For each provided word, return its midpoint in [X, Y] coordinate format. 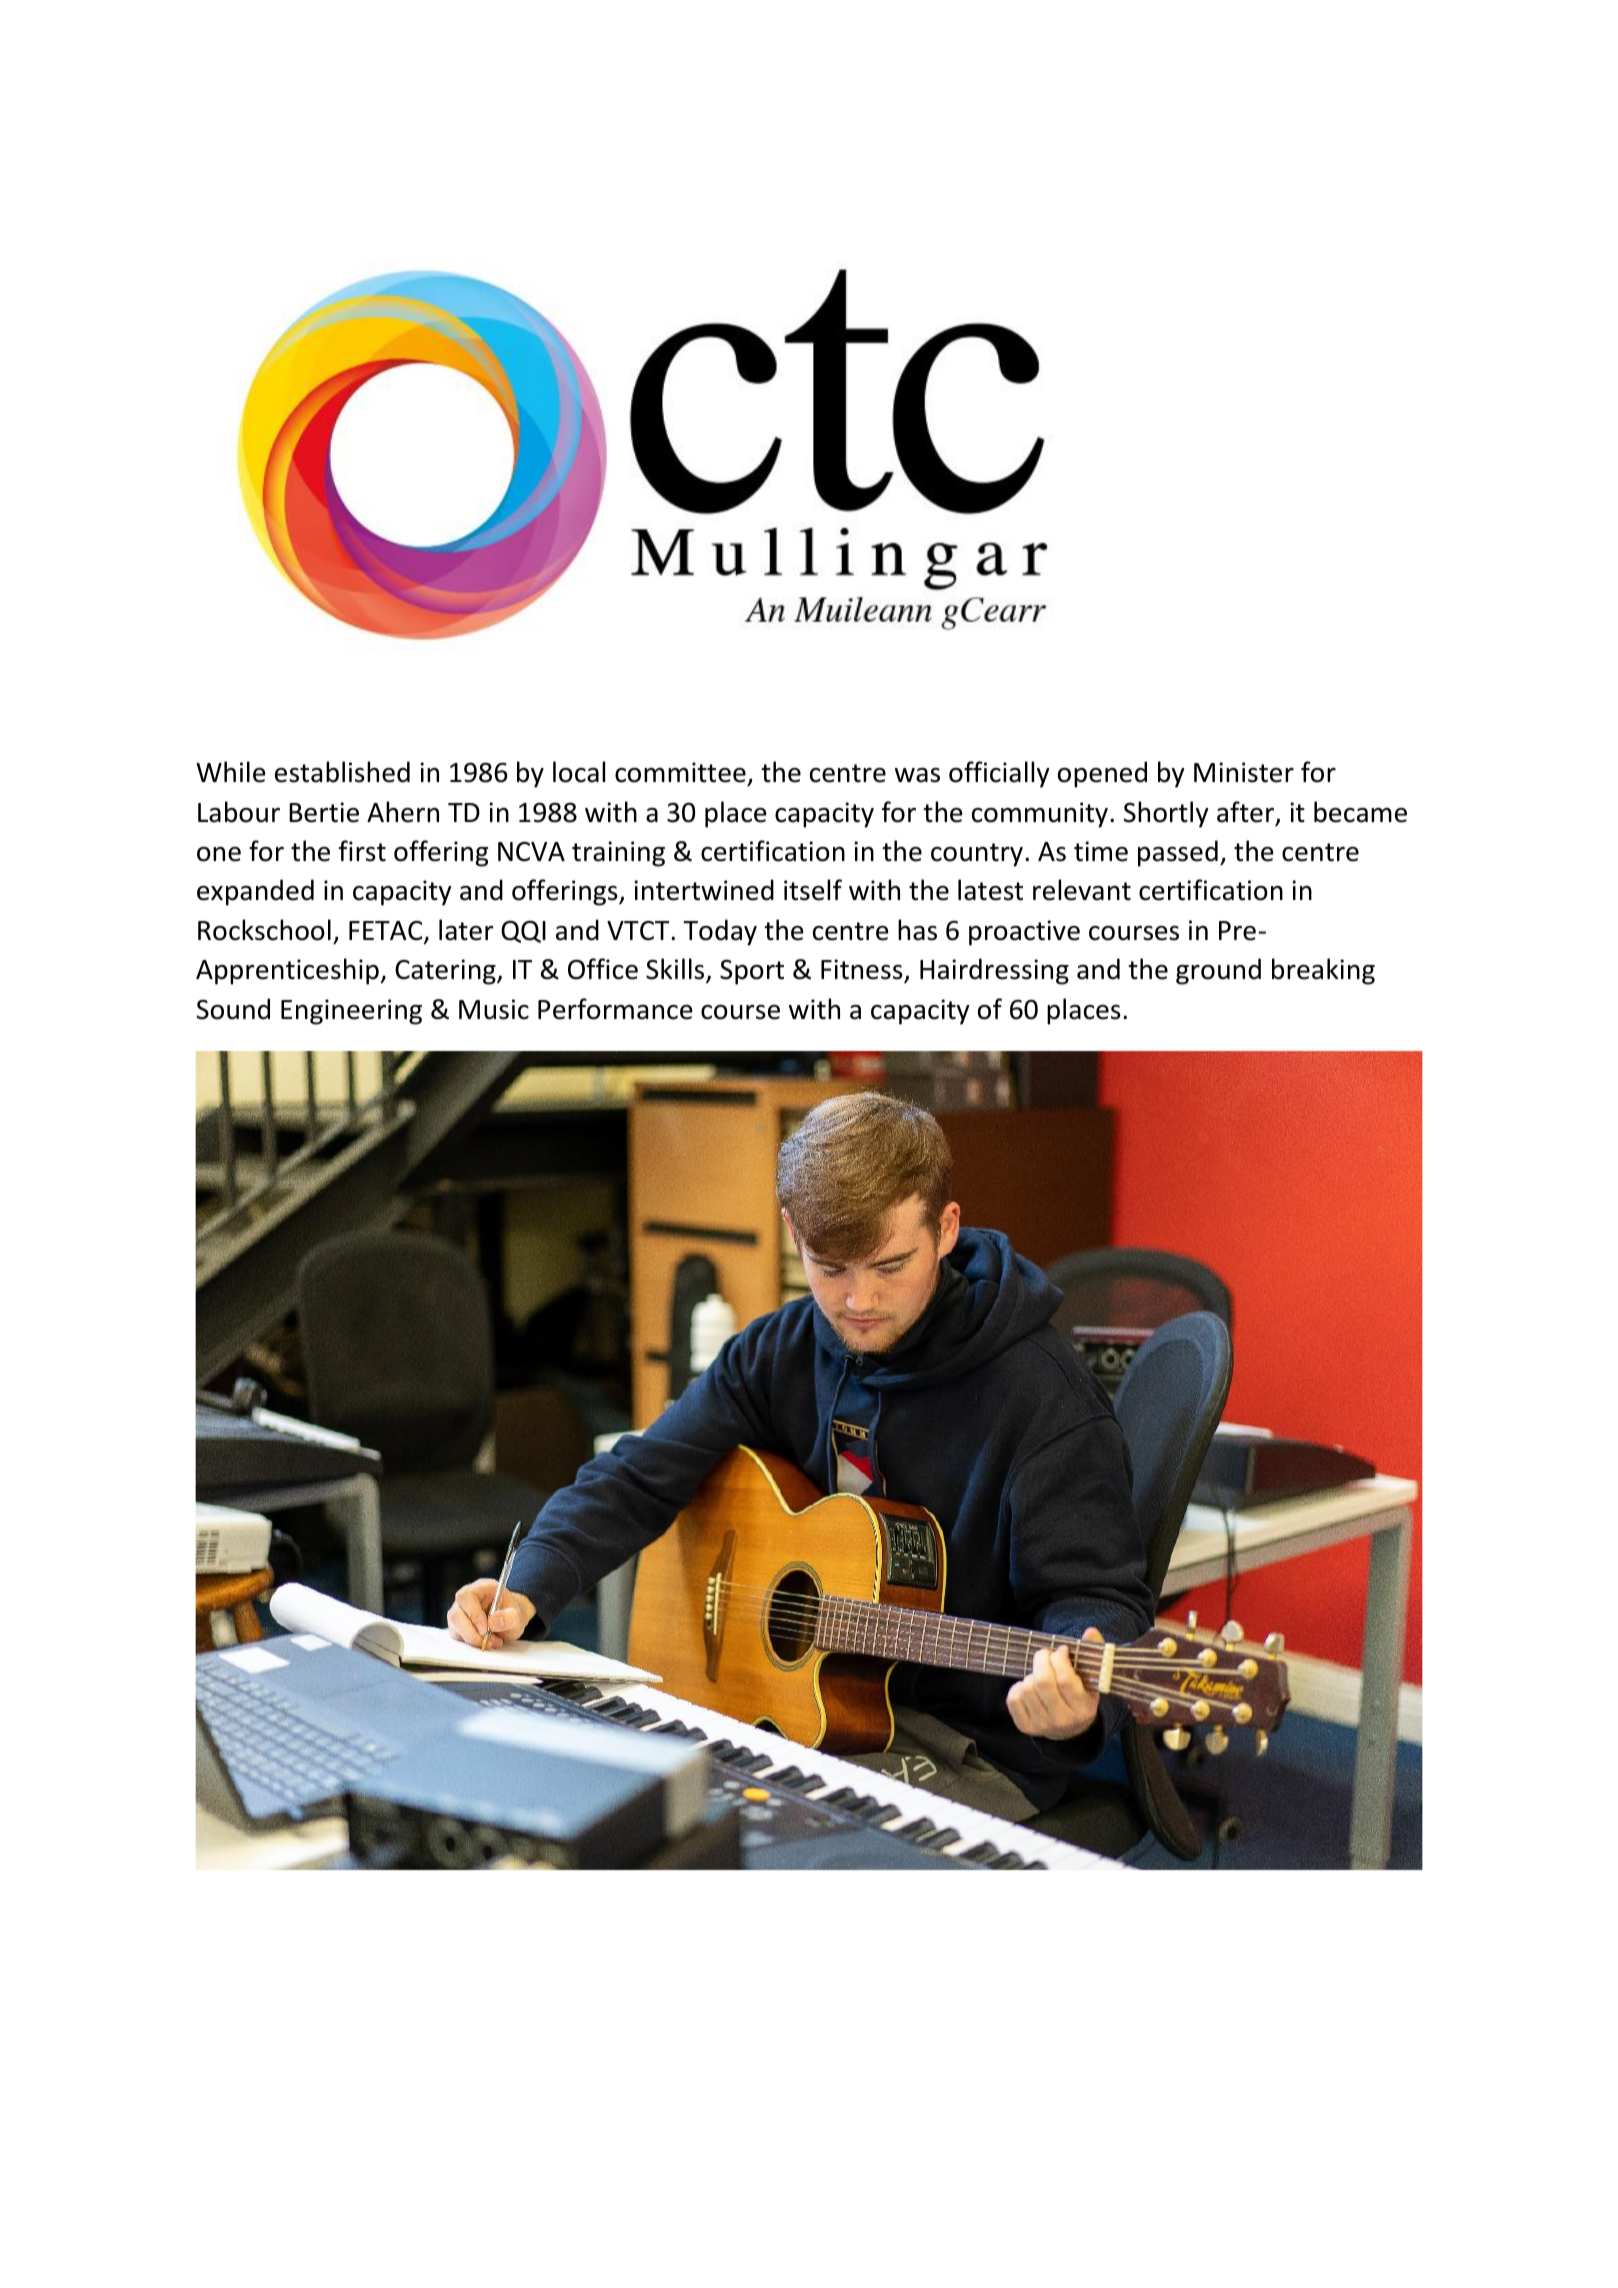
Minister [1244, 772]
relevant [1082, 890]
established [342, 772]
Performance [615, 1009]
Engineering [351, 1012]
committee [681, 774]
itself [813, 890]
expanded [255, 892]
